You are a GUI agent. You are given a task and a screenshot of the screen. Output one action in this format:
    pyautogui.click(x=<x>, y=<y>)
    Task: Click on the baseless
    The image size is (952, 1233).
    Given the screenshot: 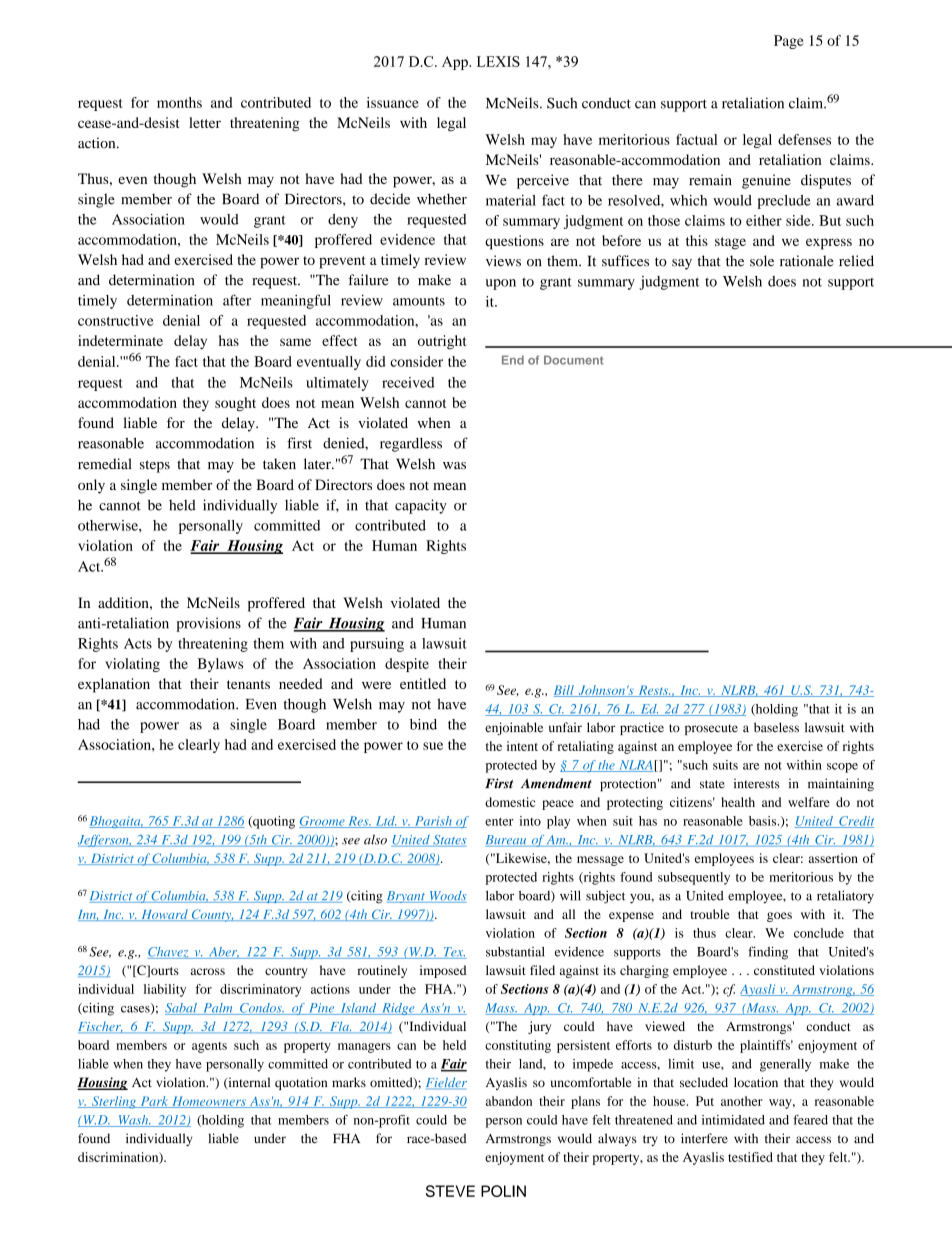 What is the action you would take?
    pyautogui.click(x=776, y=727)
